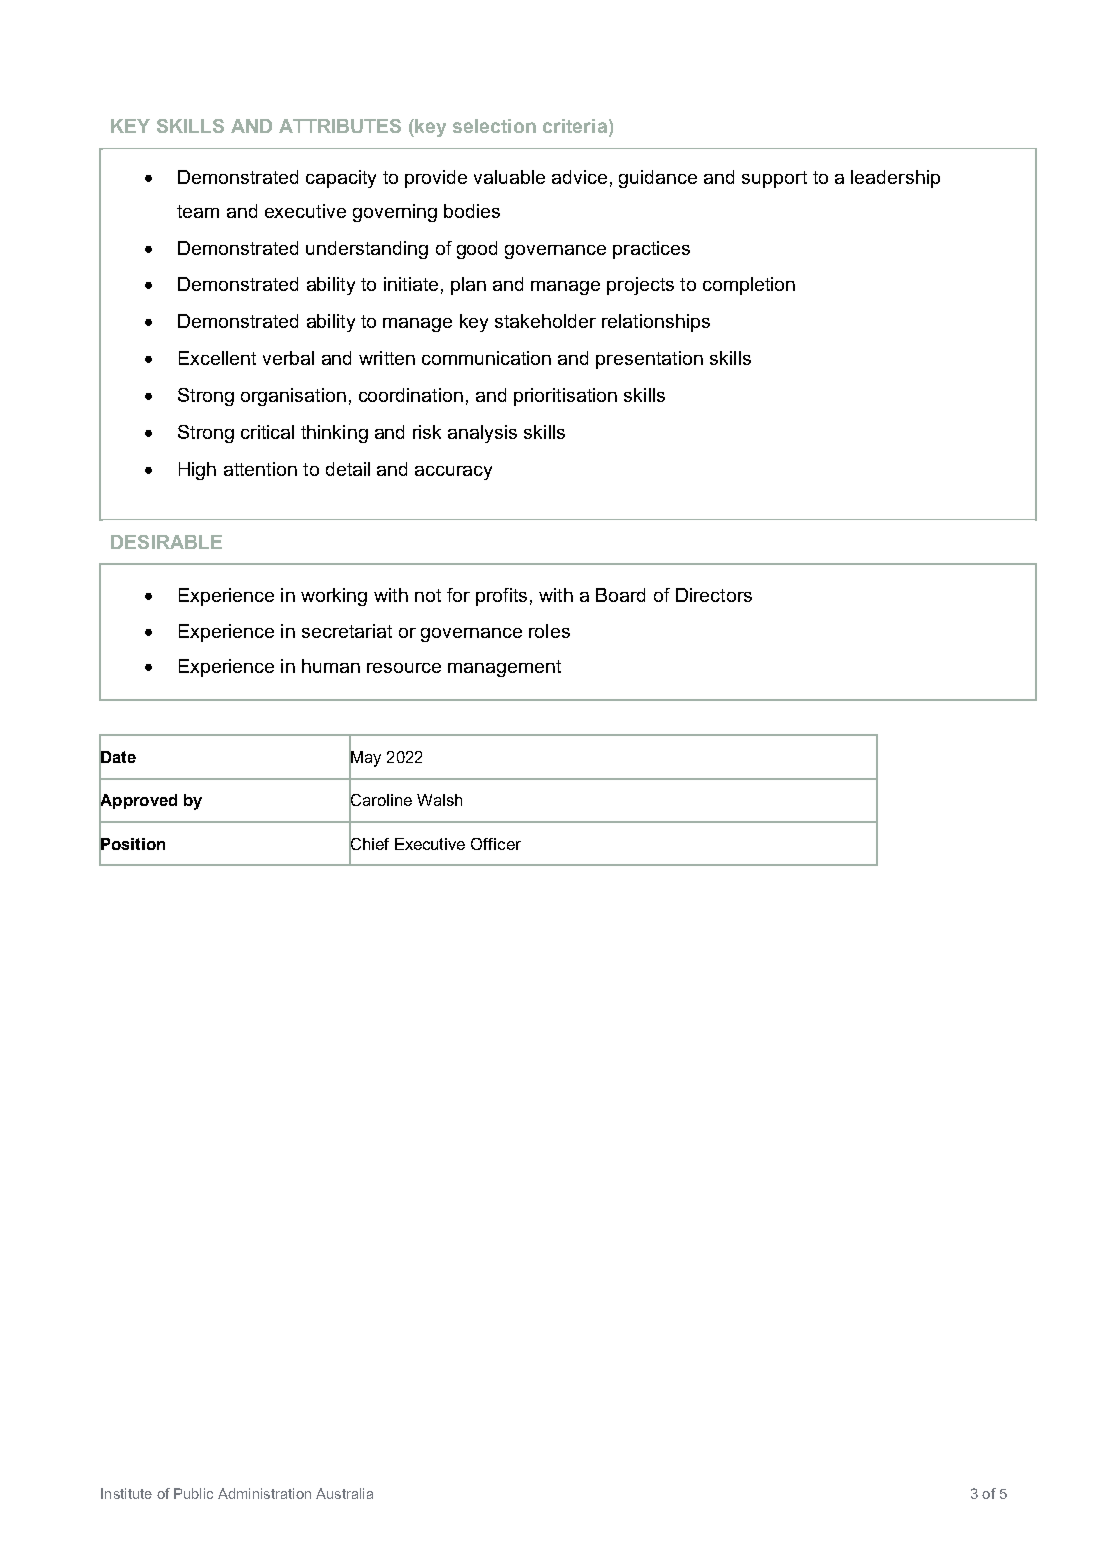 The width and height of the screenshot is (1108, 1568). What do you see at coordinates (369, 843) in the screenshot?
I see `Chief` at bounding box center [369, 843].
